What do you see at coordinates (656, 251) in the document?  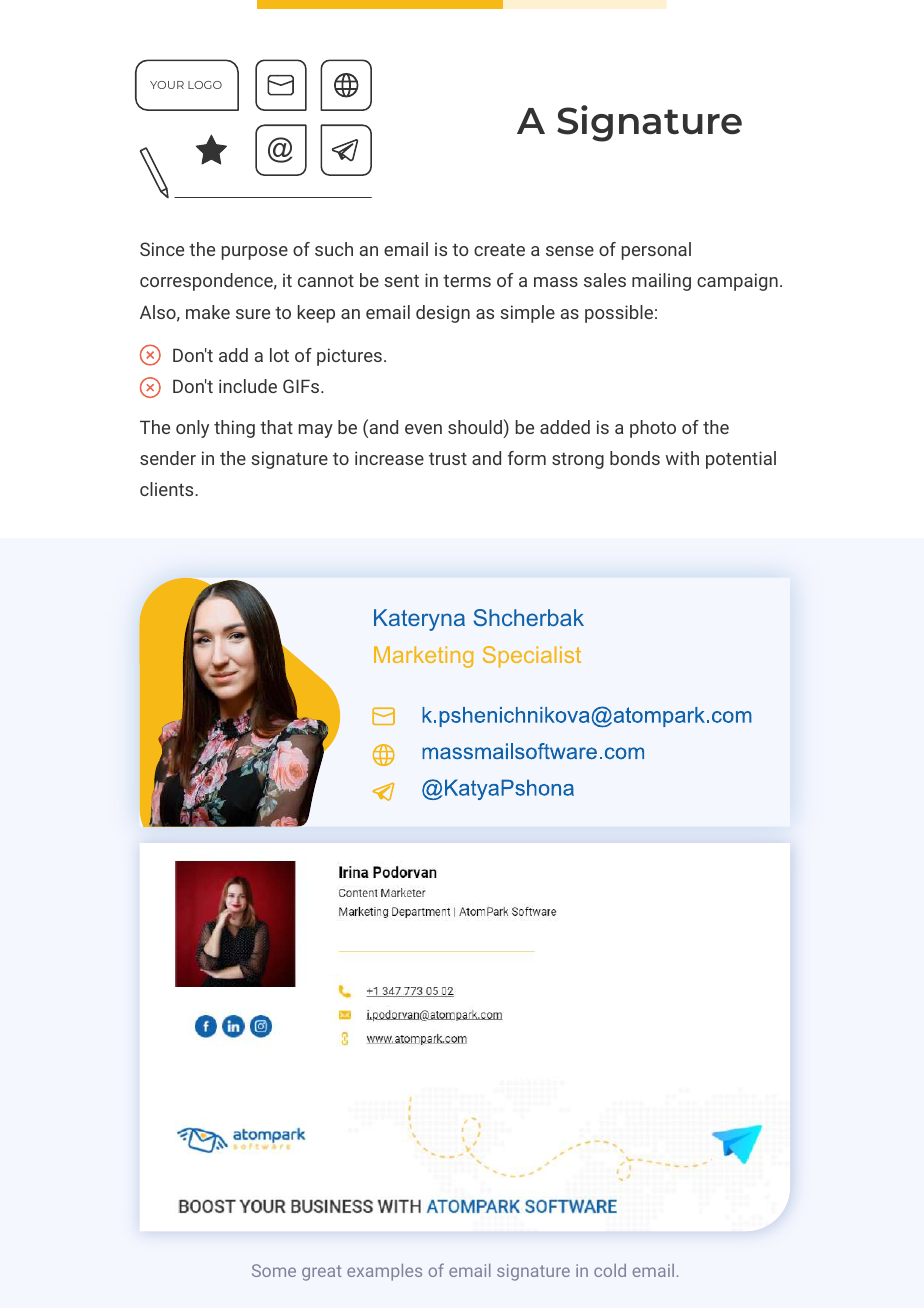 I see `personal` at bounding box center [656, 251].
